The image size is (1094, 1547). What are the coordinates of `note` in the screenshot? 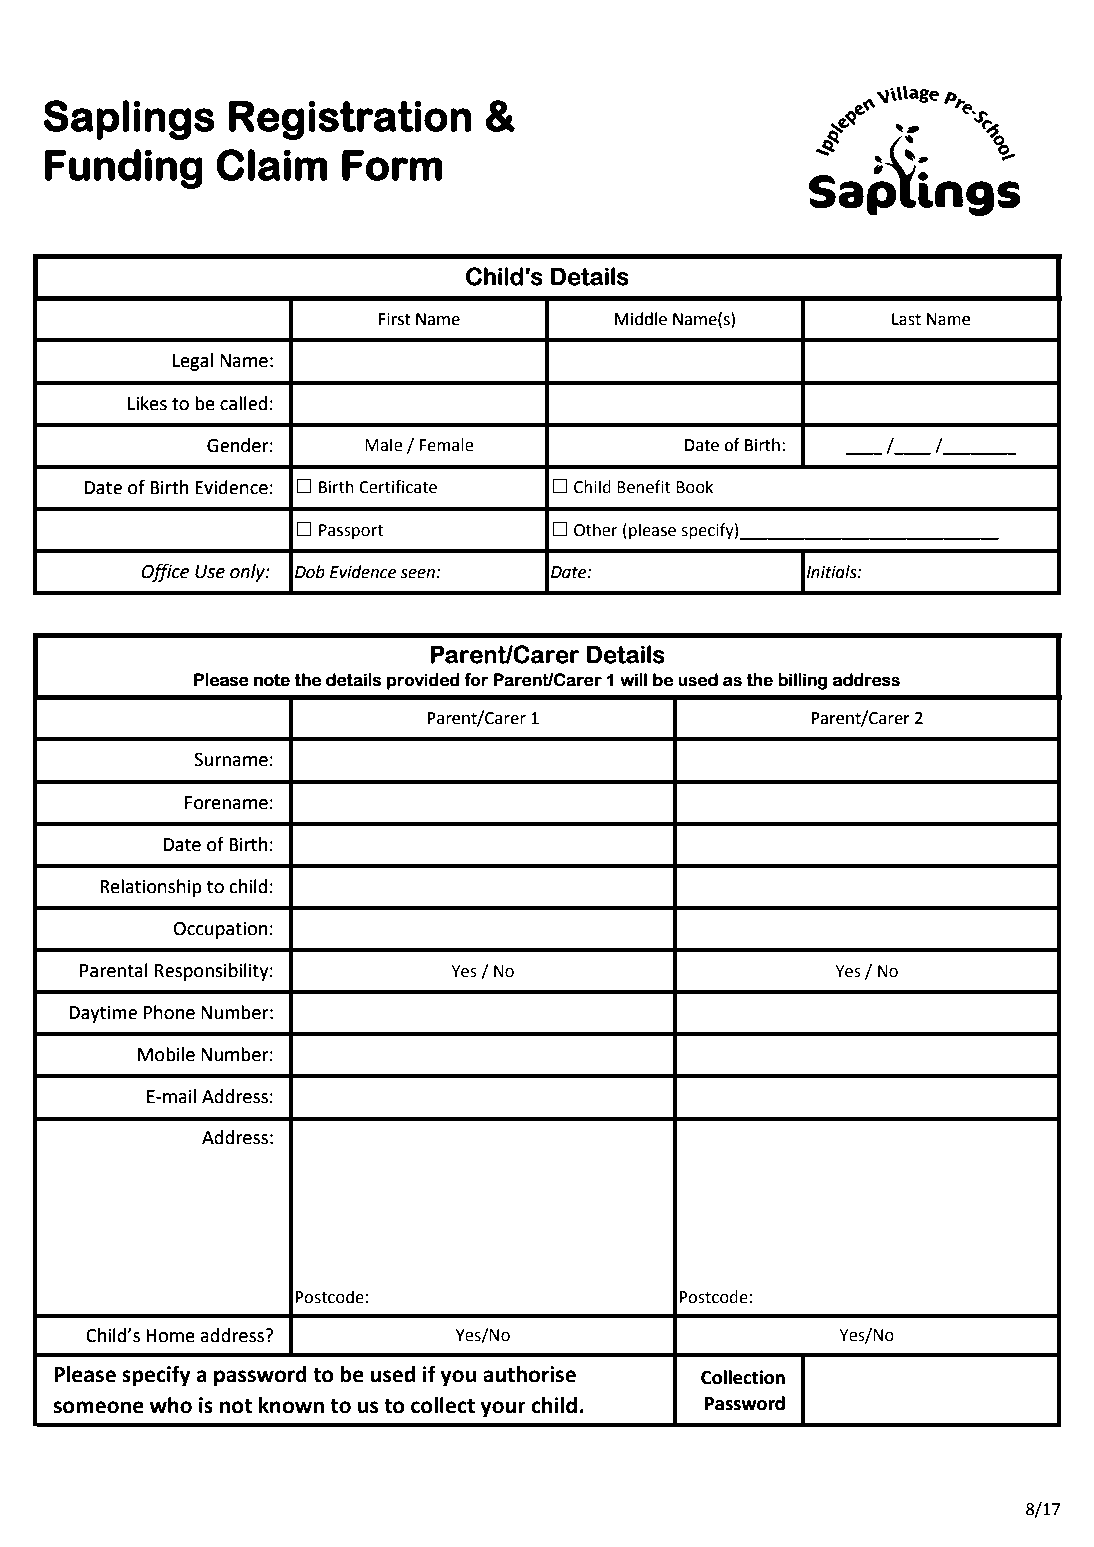 It's located at (272, 680).
